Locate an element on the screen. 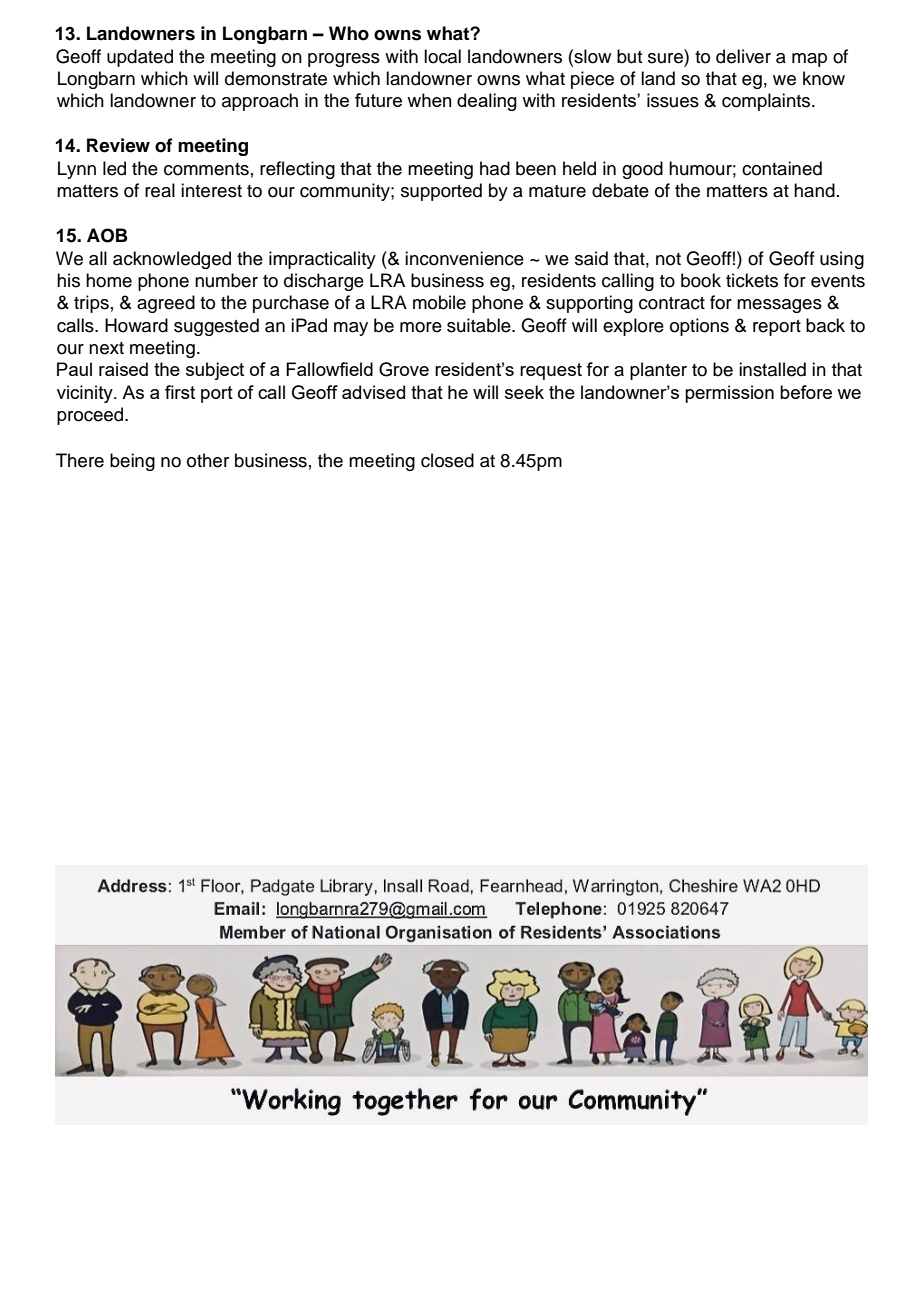 Image resolution: width=924 pixels, height=1308 pixels. dealing is located at coordinates (487, 102).
